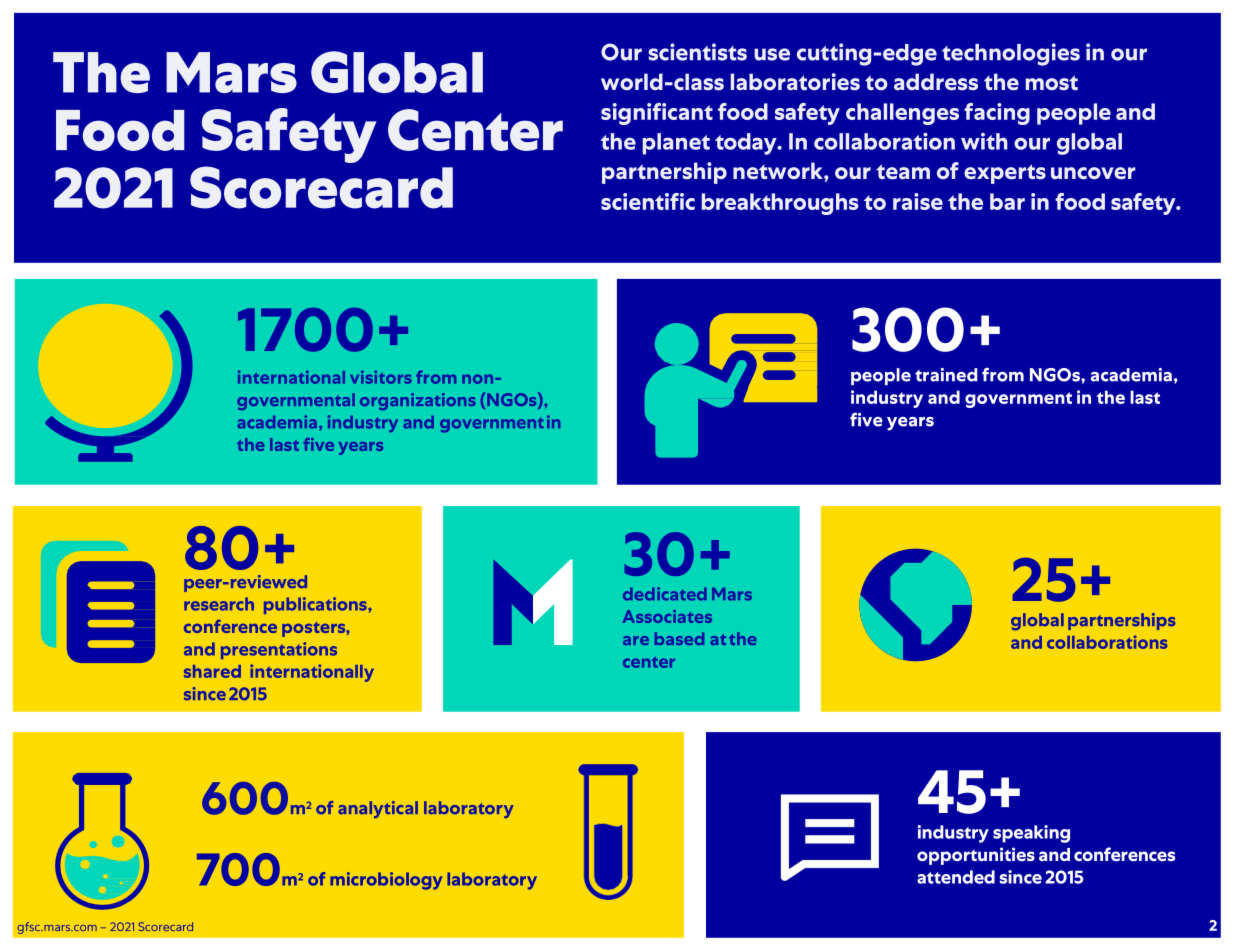 Image resolution: width=1233 pixels, height=952 pixels. What do you see at coordinates (386, 881) in the screenshot?
I see `microbiology` at bounding box center [386, 881].
